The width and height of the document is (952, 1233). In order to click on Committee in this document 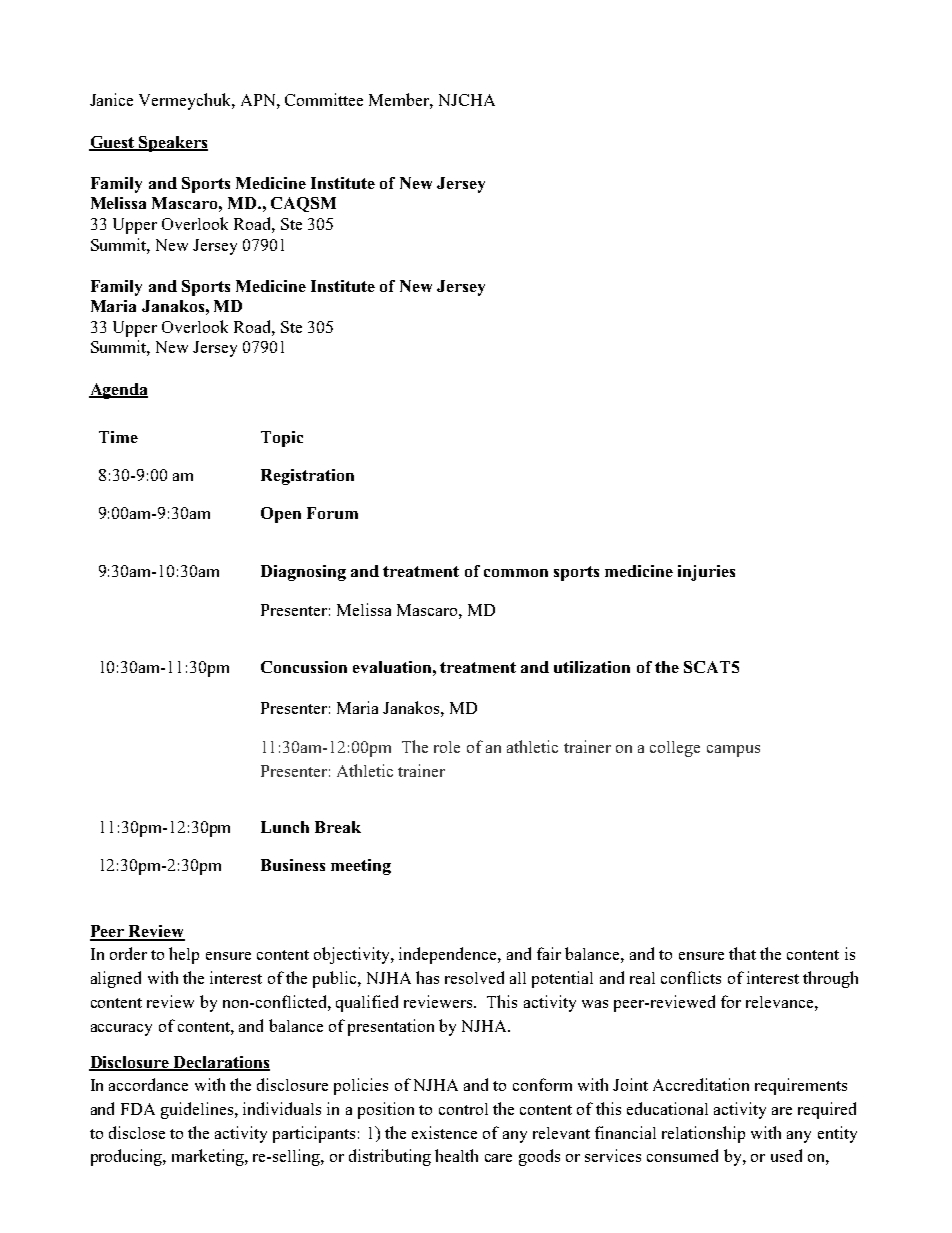, I will do `click(324, 99)`.
